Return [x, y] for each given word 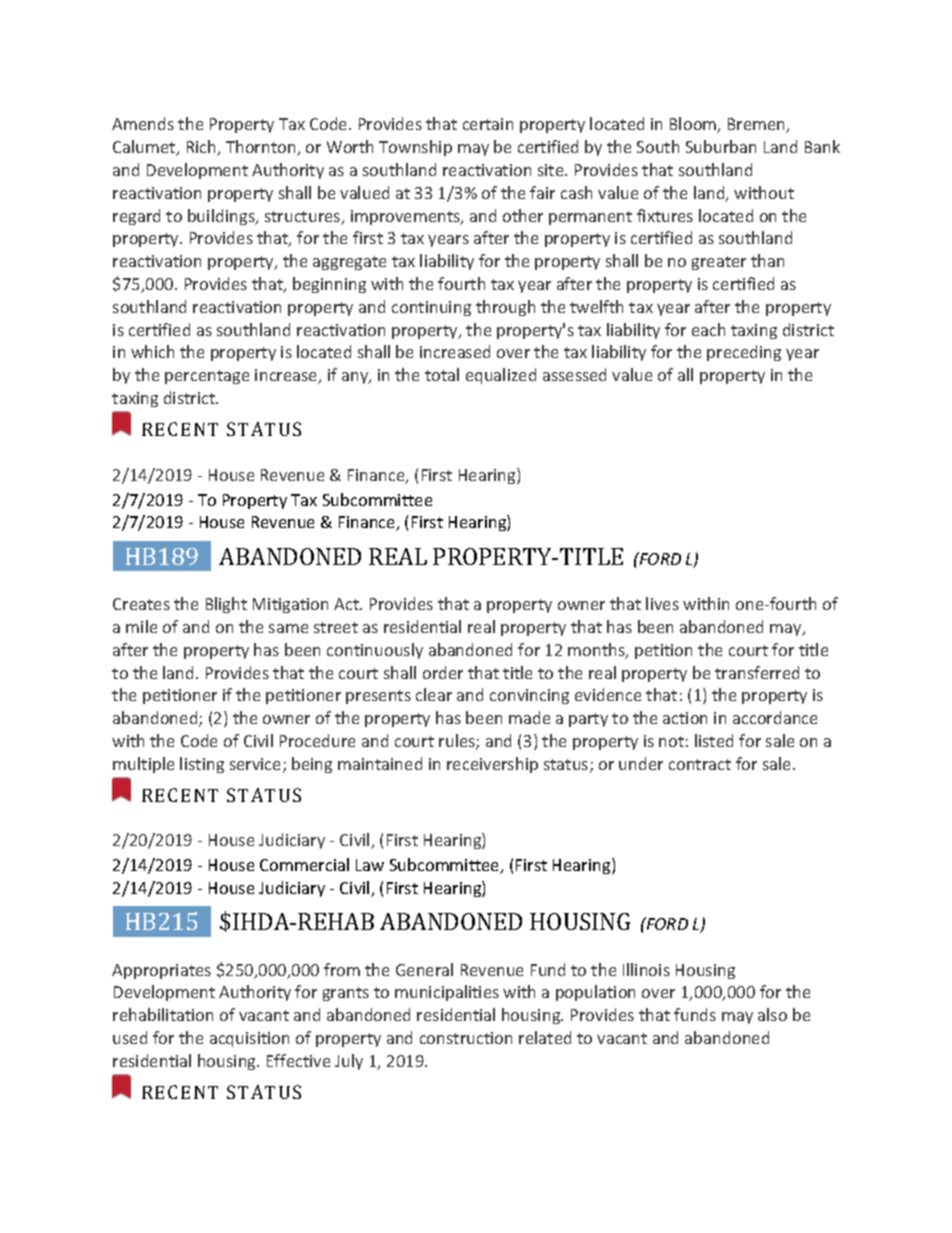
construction [466, 1038]
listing [202, 765]
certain [488, 124]
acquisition [249, 1039]
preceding [744, 353]
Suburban [721, 146]
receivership [492, 765]
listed [714, 740]
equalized [501, 376]
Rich [202, 148]
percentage [207, 377]
